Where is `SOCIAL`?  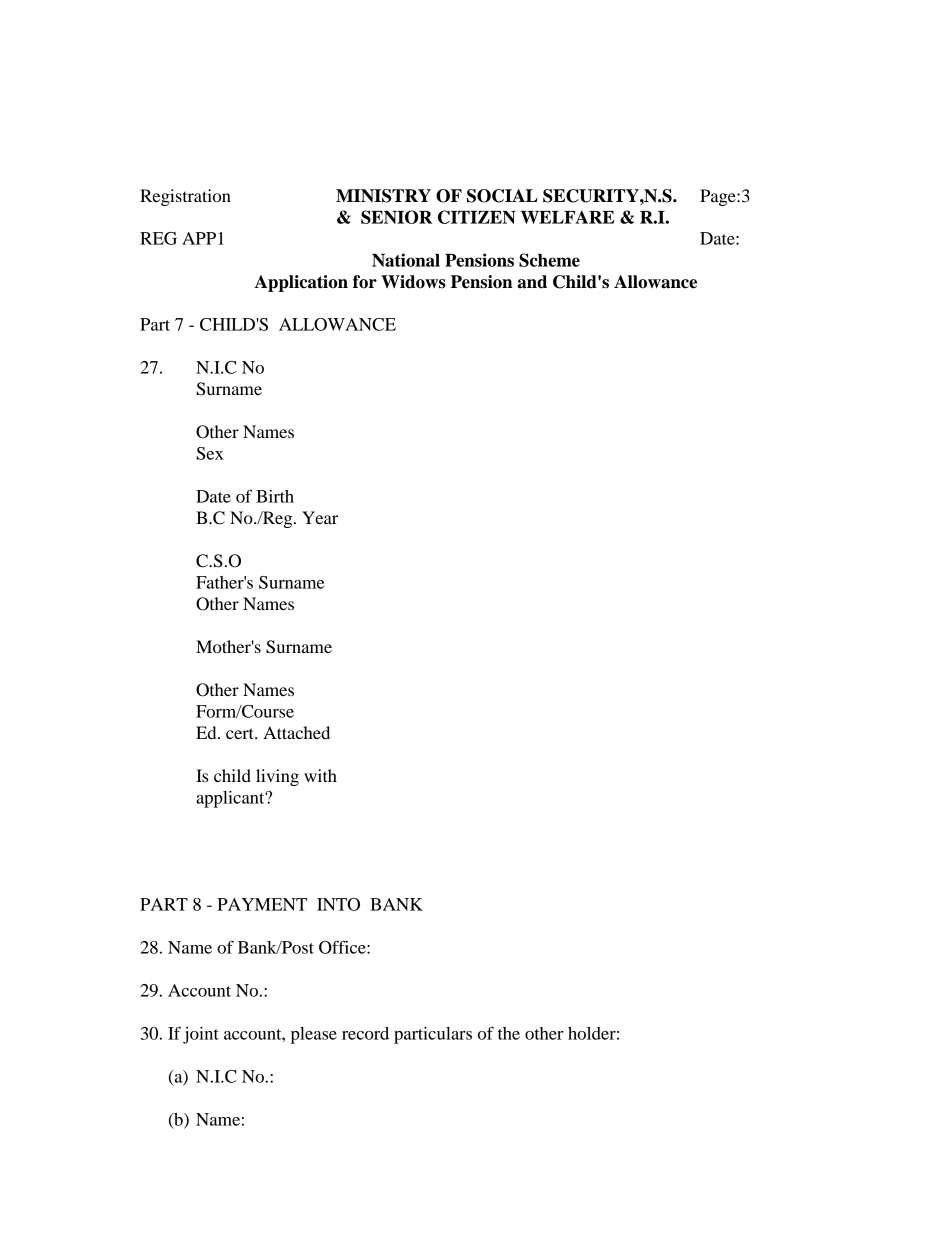
SOCIAL is located at coordinates (502, 196).
